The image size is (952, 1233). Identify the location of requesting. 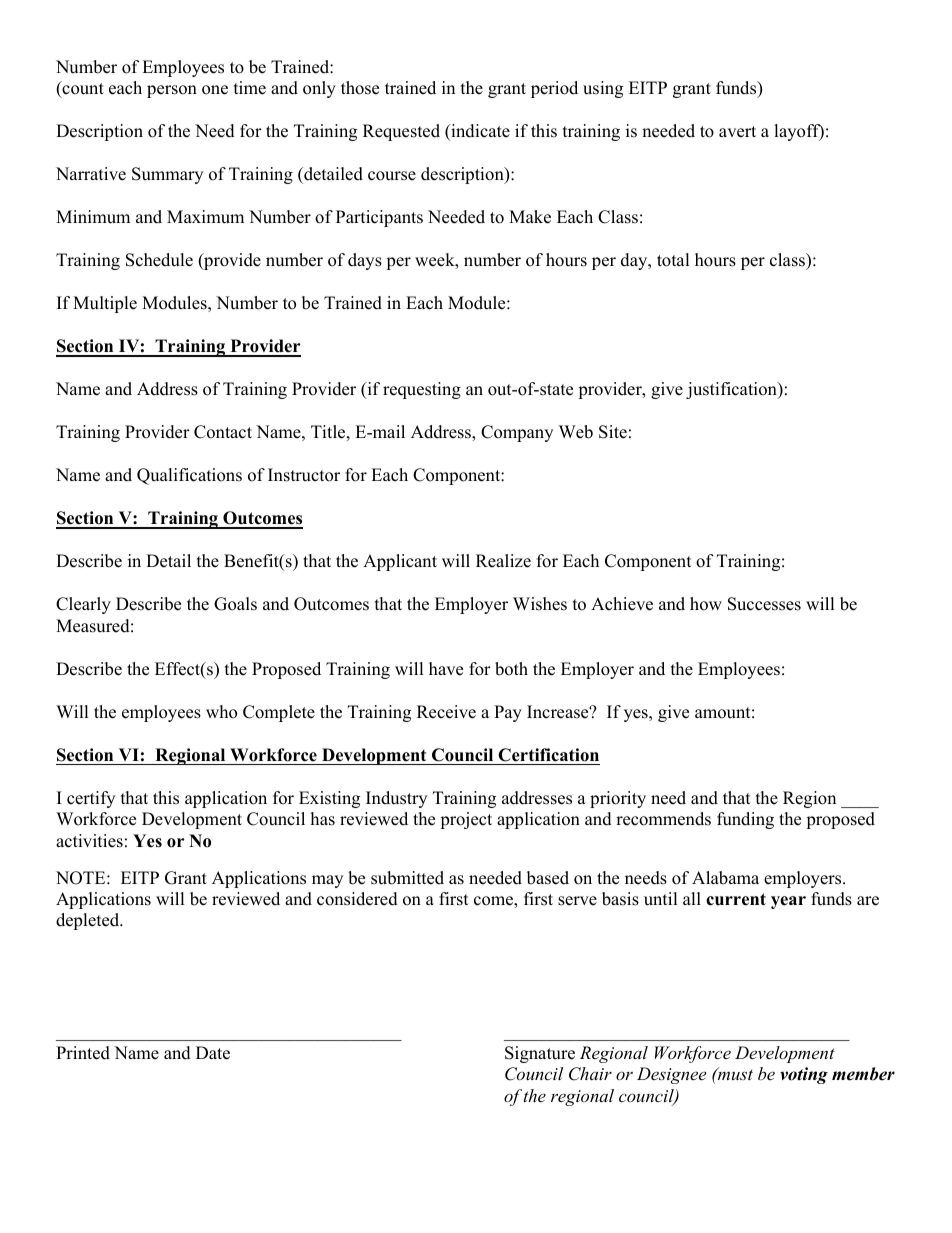
(422, 390).
